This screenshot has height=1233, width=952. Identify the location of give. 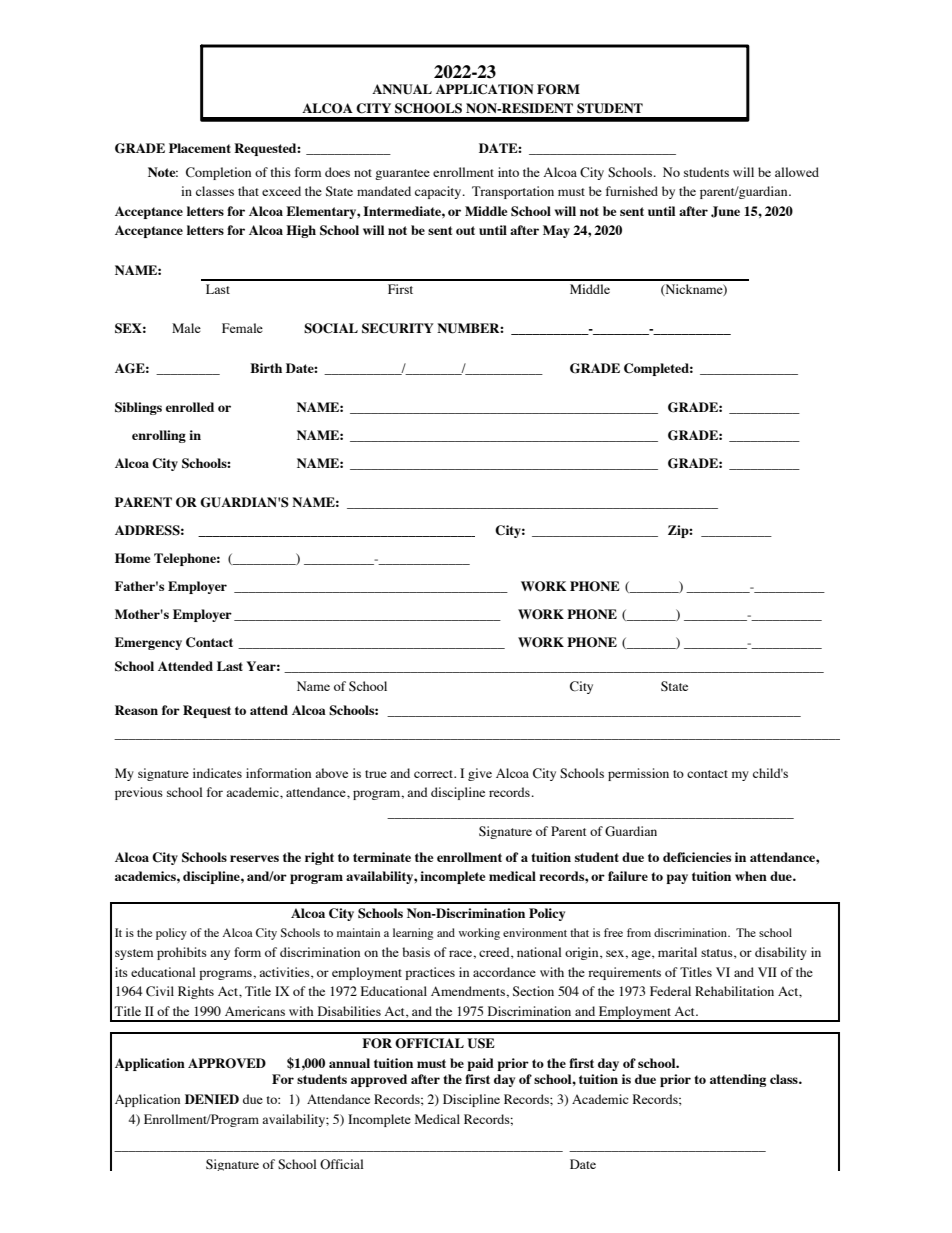
(480, 774).
